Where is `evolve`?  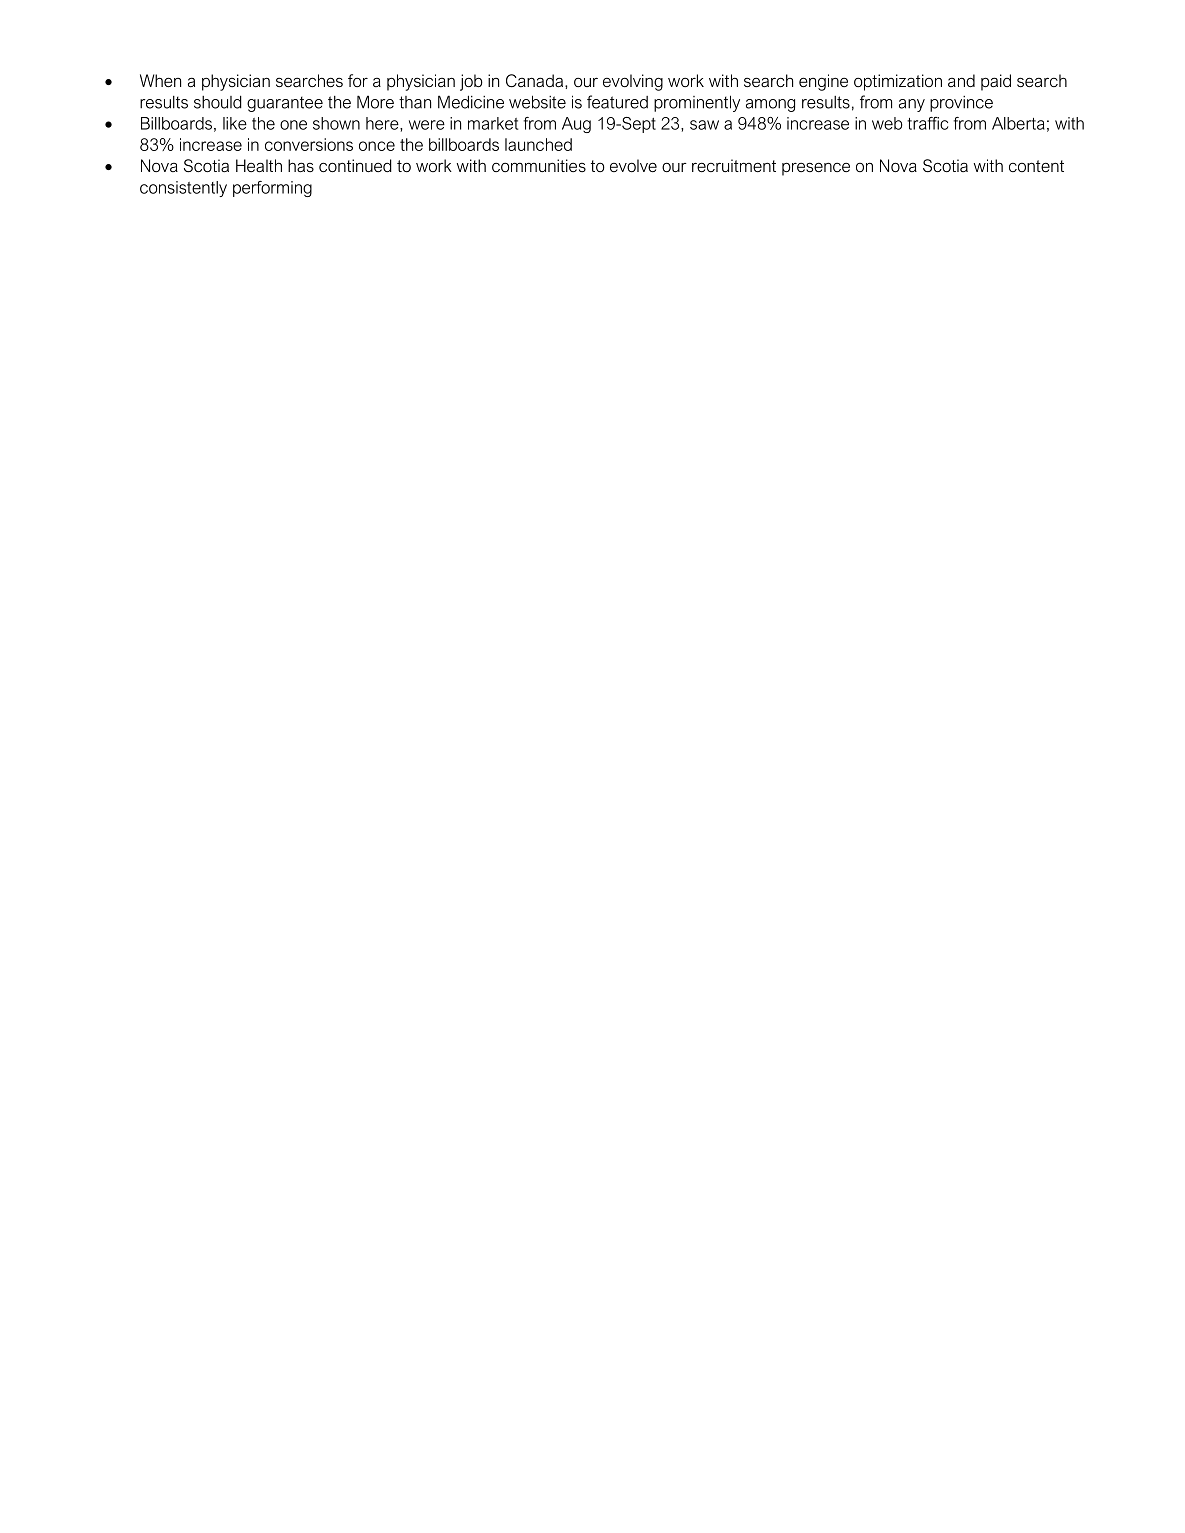 evolve is located at coordinates (633, 165).
